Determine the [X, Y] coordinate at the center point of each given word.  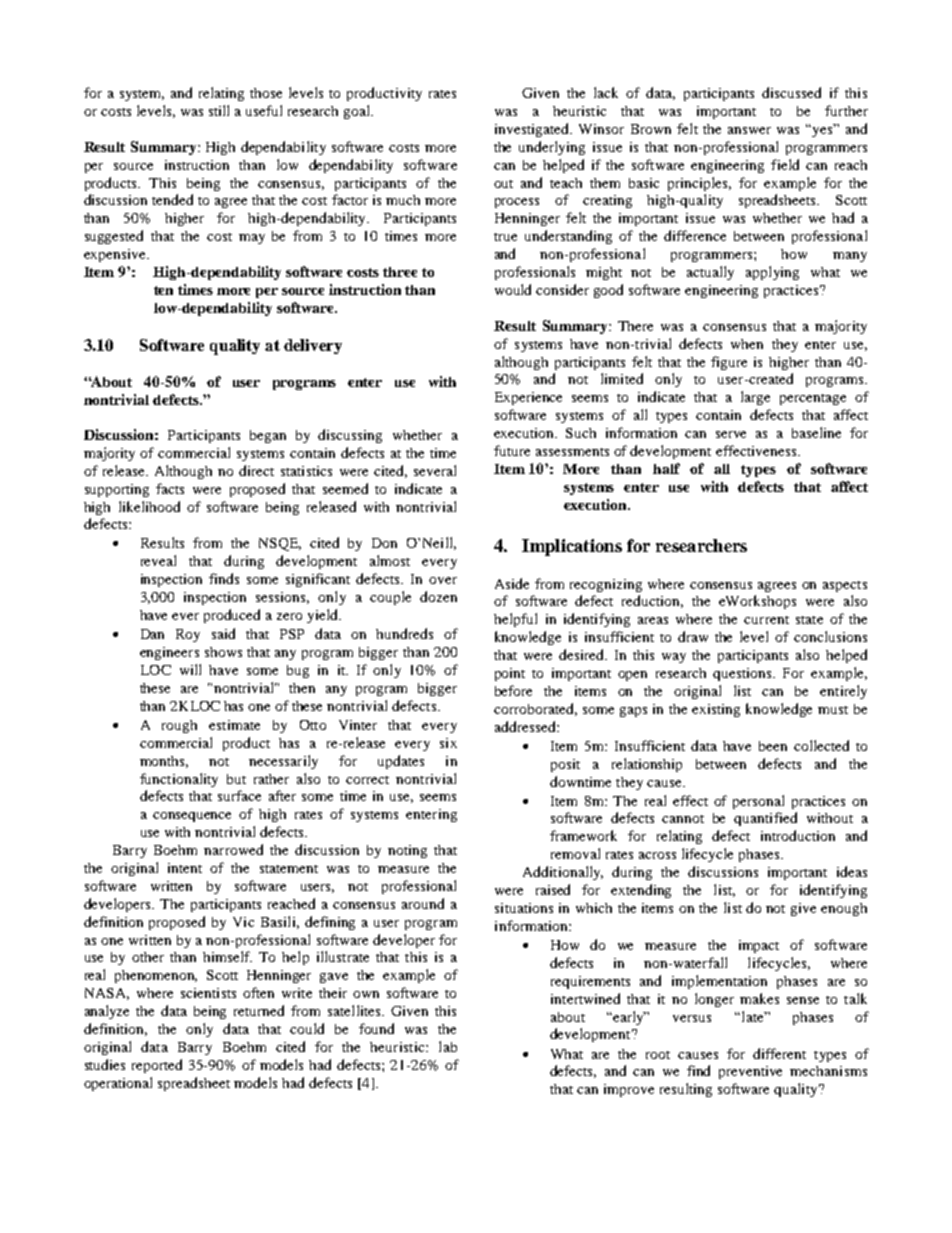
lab [448, 1046]
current [766, 620]
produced [232, 616]
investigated [533, 130]
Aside [512, 583]
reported [157, 1066]
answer [749, 130]
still [219, 110]
